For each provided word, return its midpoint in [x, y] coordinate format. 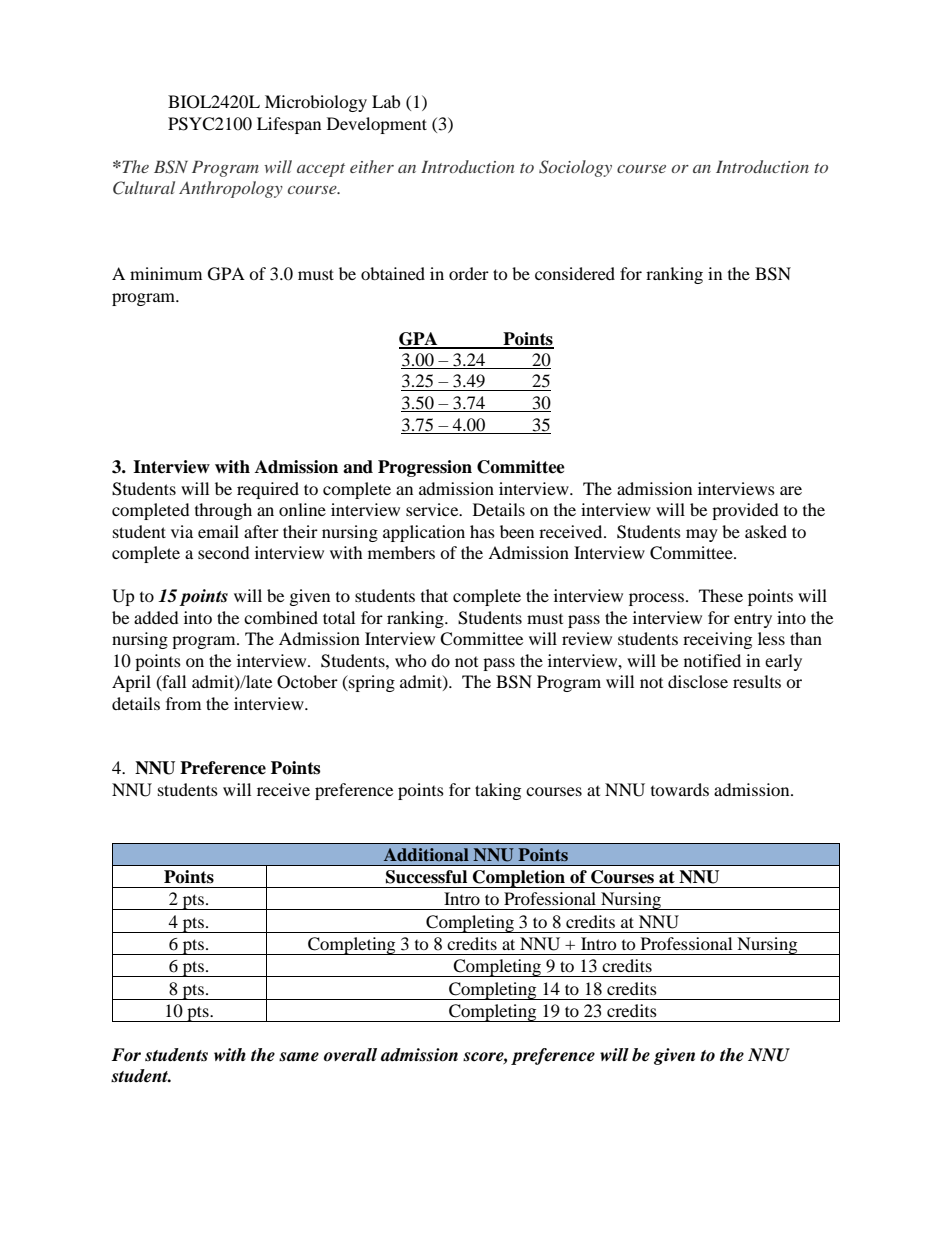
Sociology [575, 168]
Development [377, 125]
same [299, 1057]
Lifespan [289, 125]
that [434, 595]
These [721, 595]
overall [350, 1055]
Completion [519, 879]
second [224, 552]
